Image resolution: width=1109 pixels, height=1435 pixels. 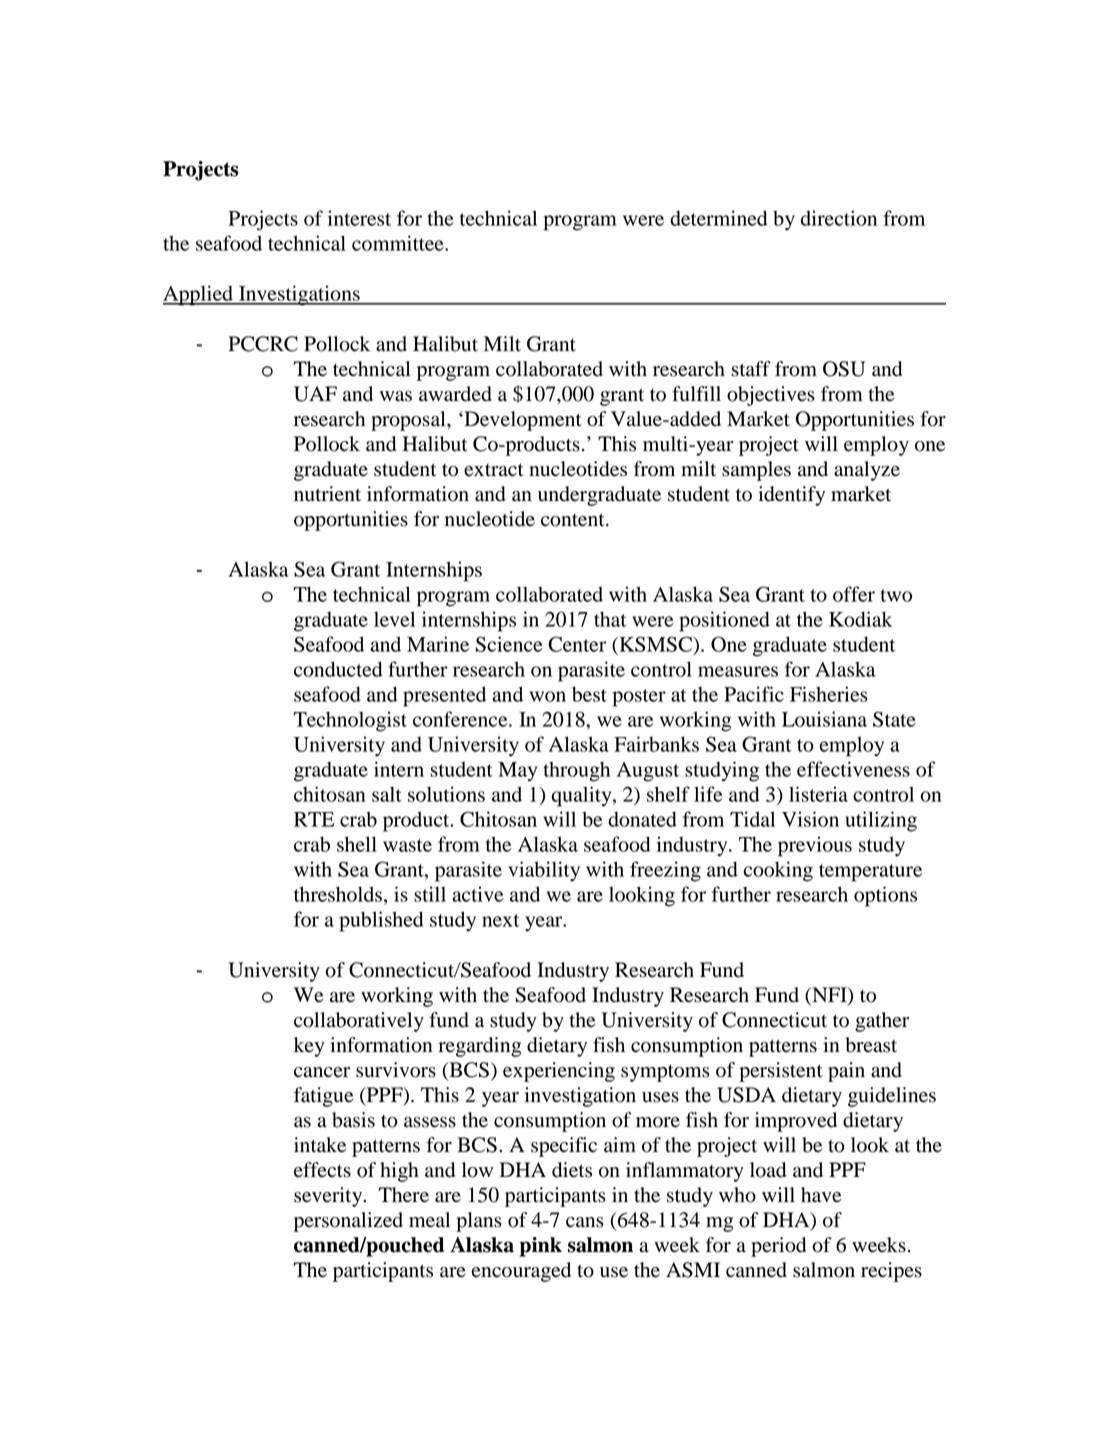 I want to click on cooking, so click(x=778, y=871).
